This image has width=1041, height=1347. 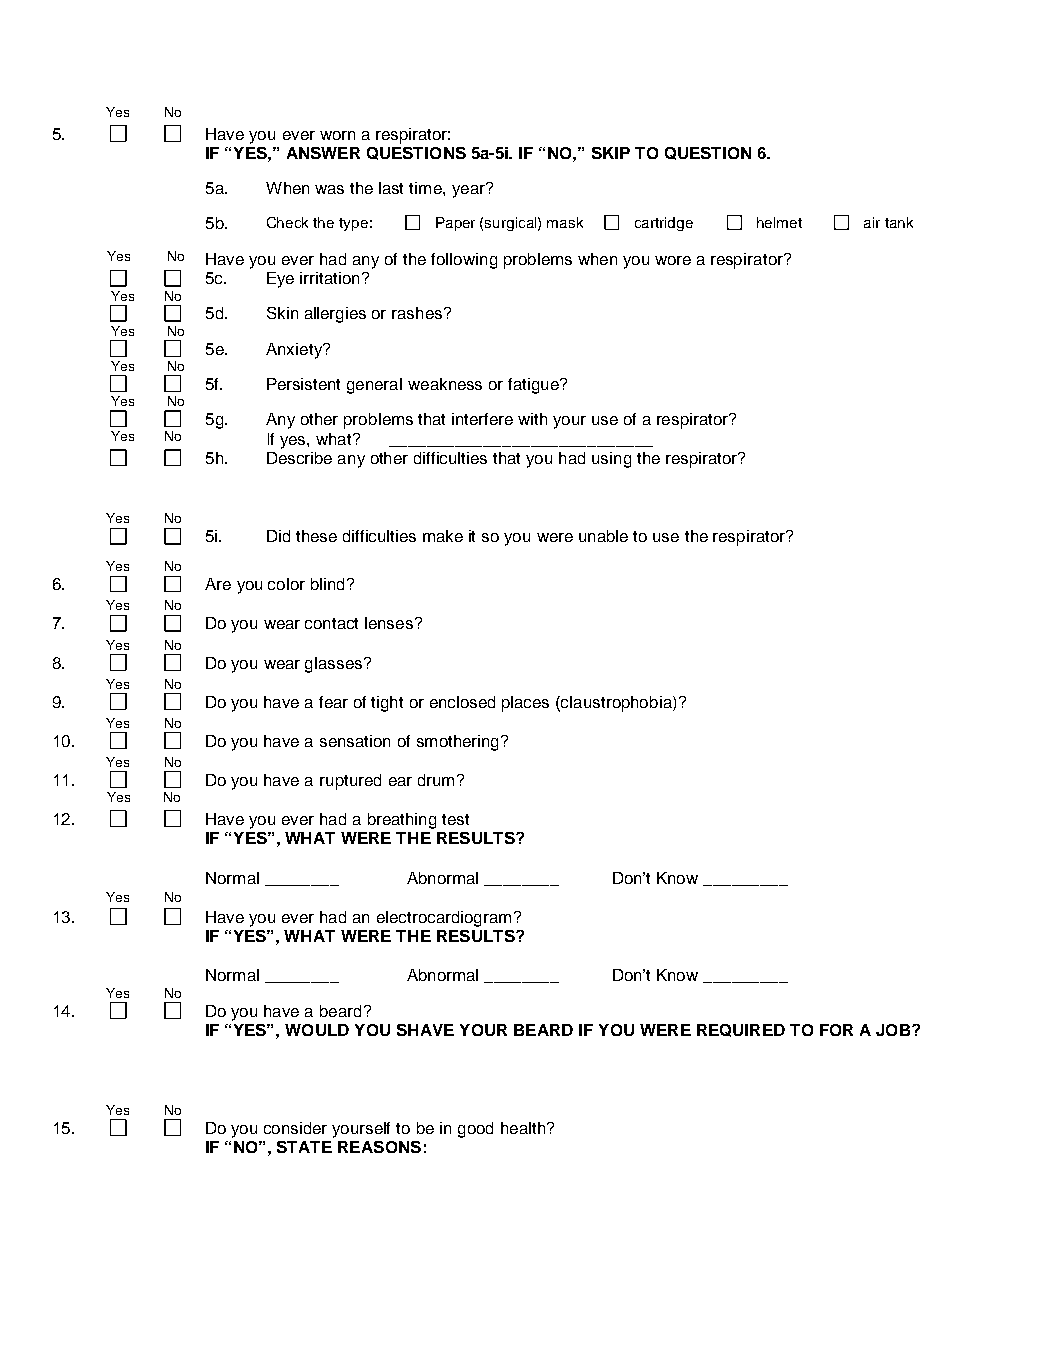 What do you see at coordinates (836, 1030) in the image?
I see `FOR` at bounding box center [836, 1030].
